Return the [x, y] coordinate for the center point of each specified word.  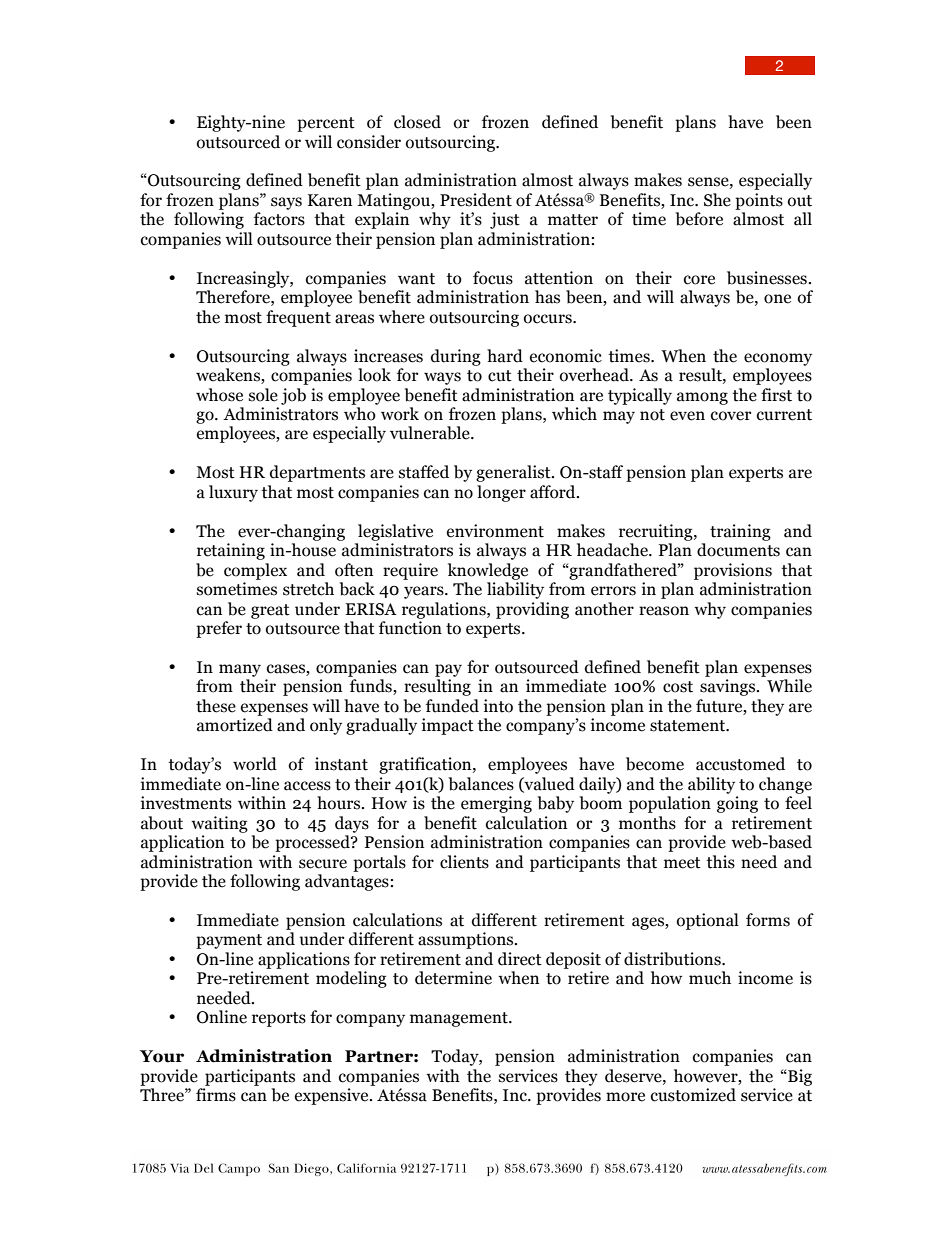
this [720, 862]
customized [693, 1095]
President [476, 200]
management [460, 1019]
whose [219, 395]
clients [464, 862]
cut [500, 376]
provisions [733, 571]
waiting [219, 824]
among [702, 398]
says [286, 203]
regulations [445, 610]
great [270, 611]
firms [216, 1095]
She [717, 200]
